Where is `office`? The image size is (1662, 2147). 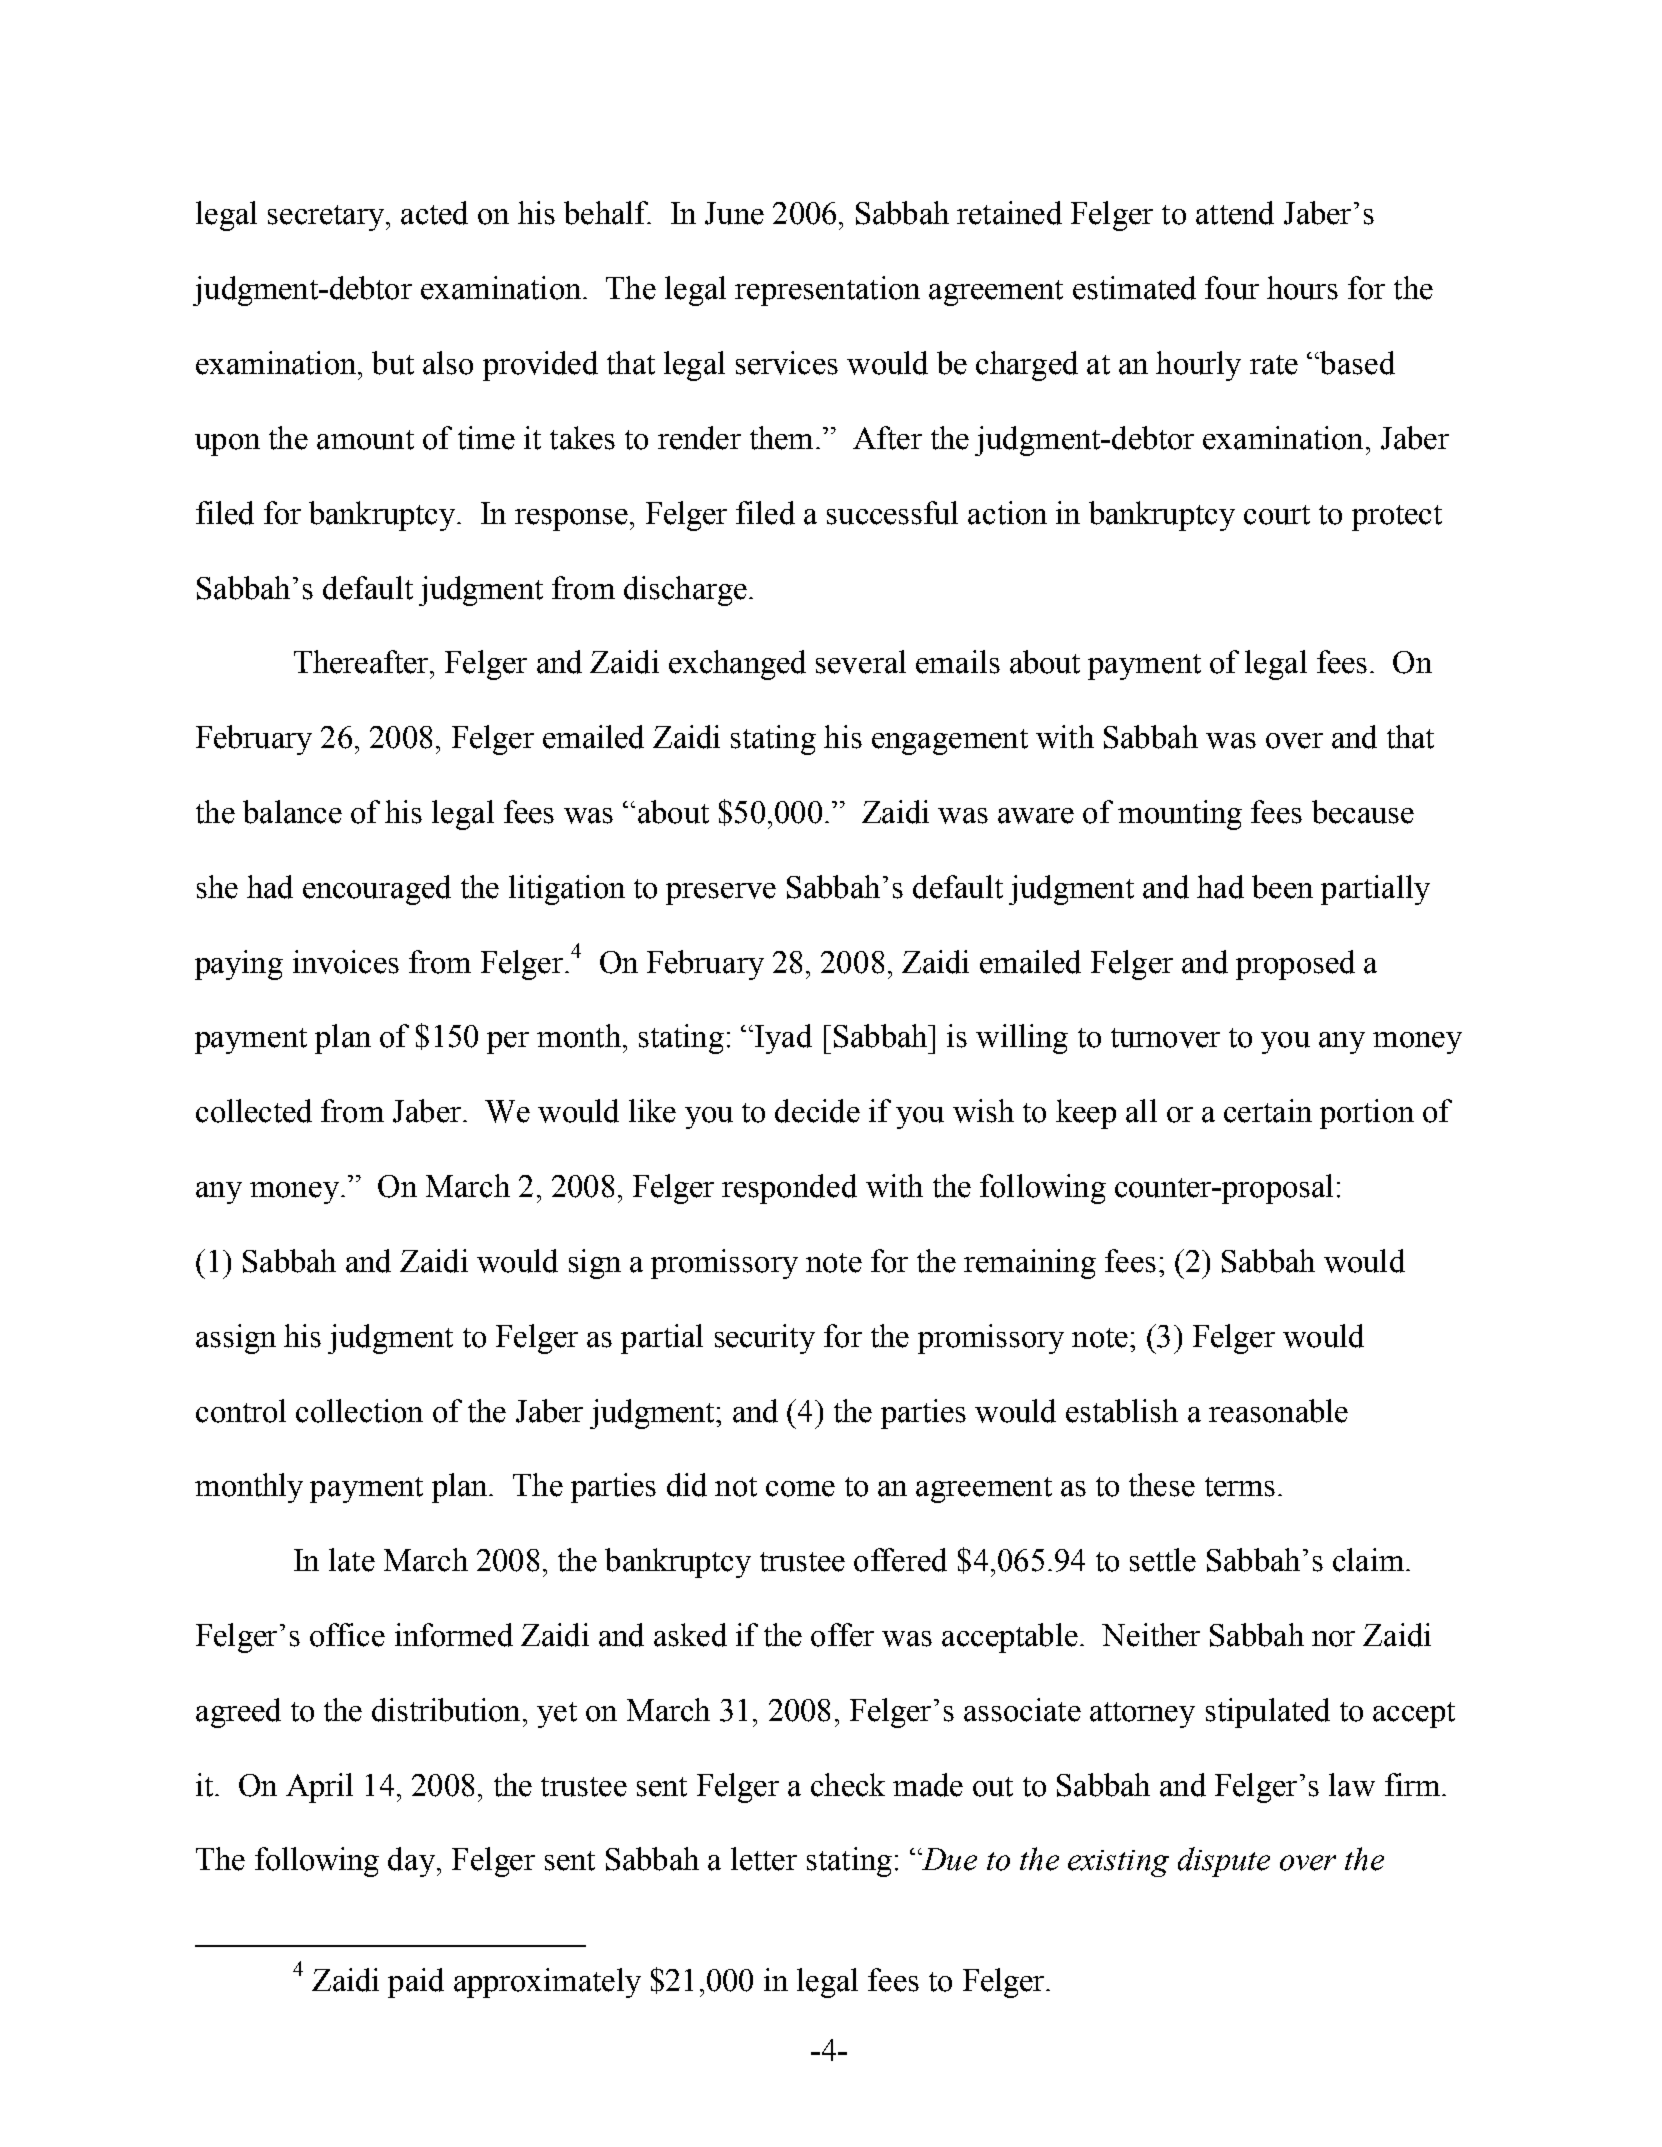 office is located at coordinates (347, 1635).
